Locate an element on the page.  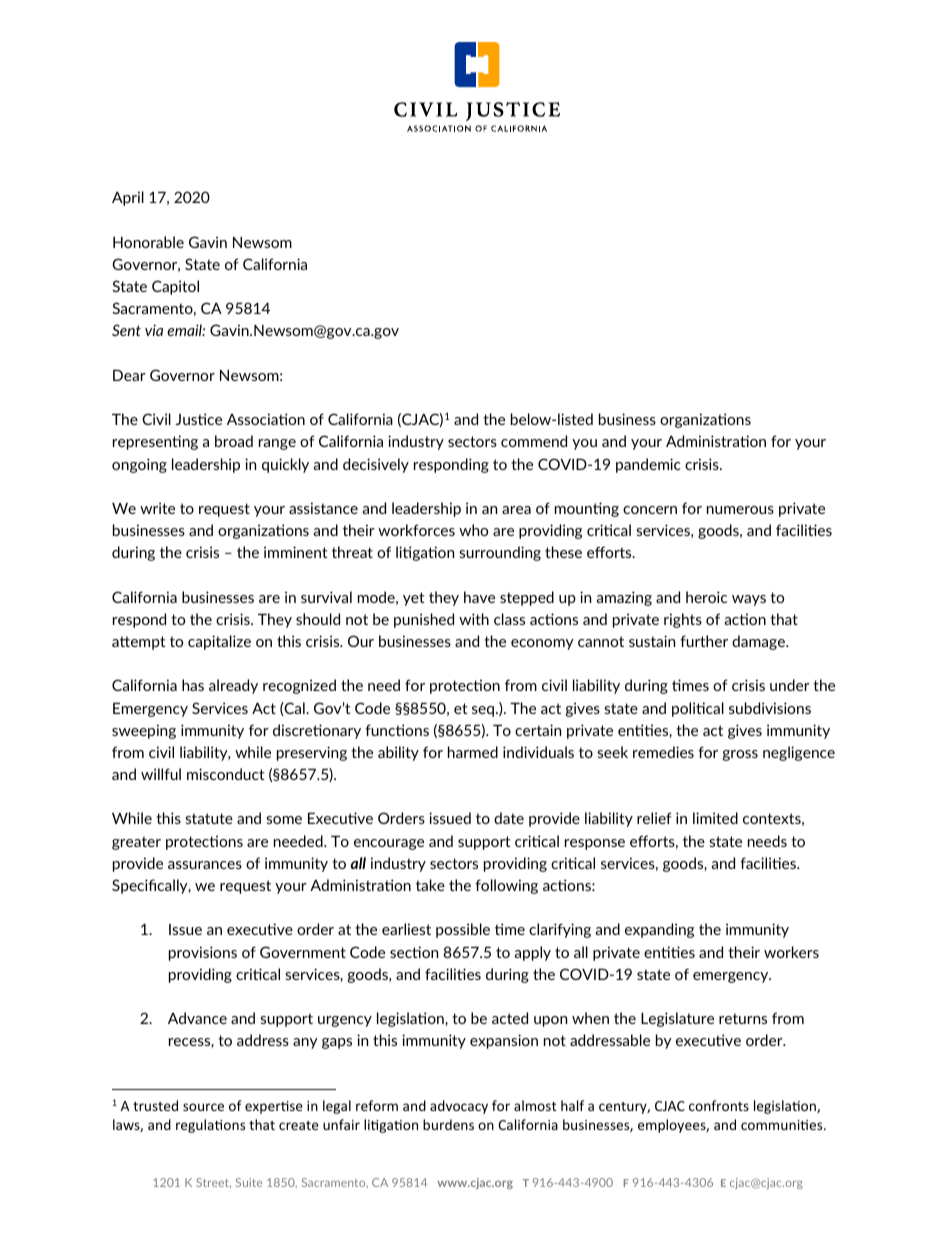
burdens is located at coordinates (448, 1124).
